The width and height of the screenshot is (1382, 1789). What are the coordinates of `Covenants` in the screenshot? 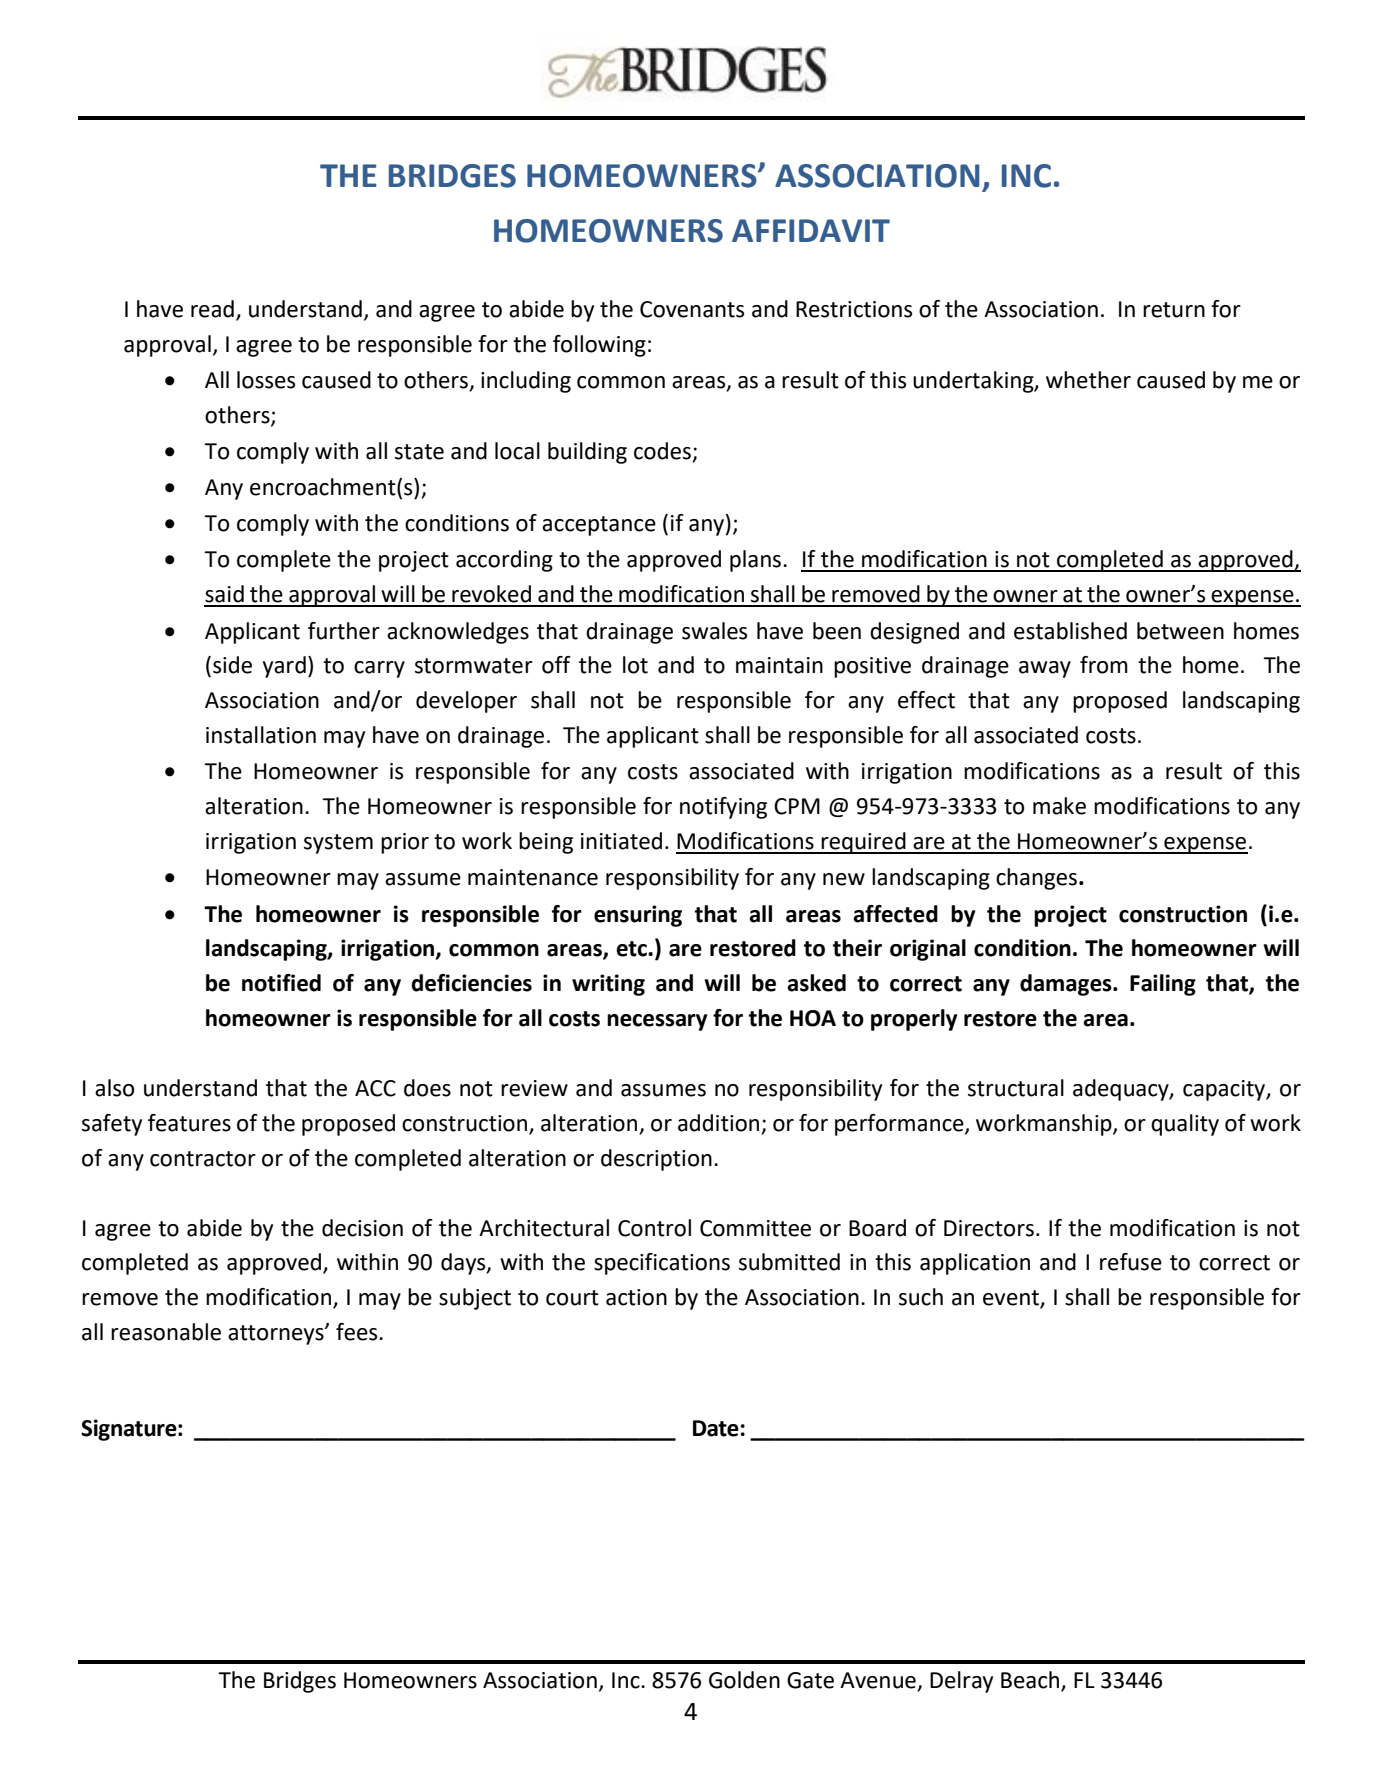 It's located at (692, 309).
